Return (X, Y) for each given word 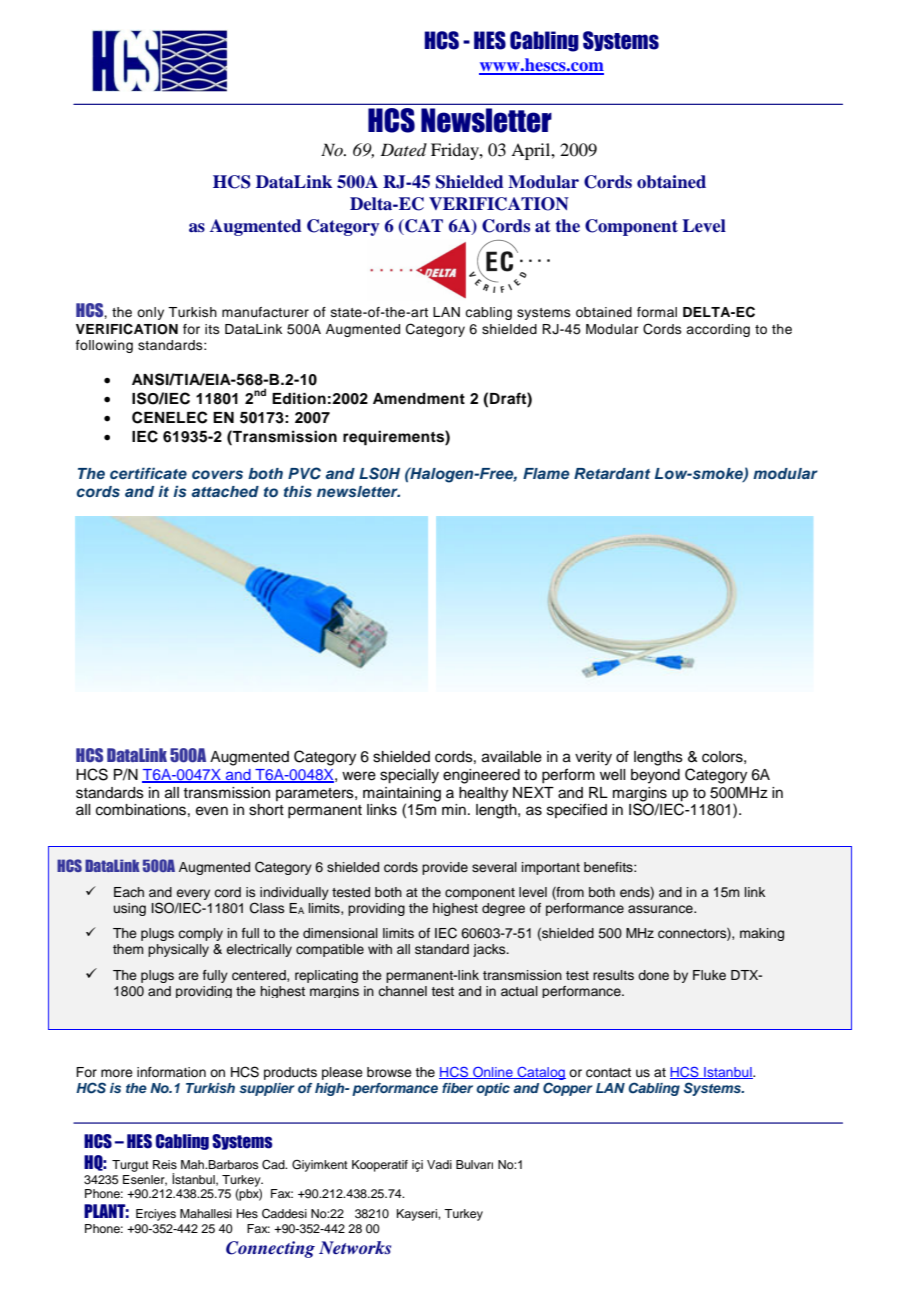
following (104, 346)
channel (402, 991)
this (298, 491)
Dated (403, 149)
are (188, 976)
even (212, 811)
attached (225, 491)
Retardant (612, 473)
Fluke (709, 975)
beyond (655, 776)
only (150, 313)
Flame (546, 473)
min (454, 809)
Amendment (419, 399)
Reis (165, 1164)
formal (657, 312)
